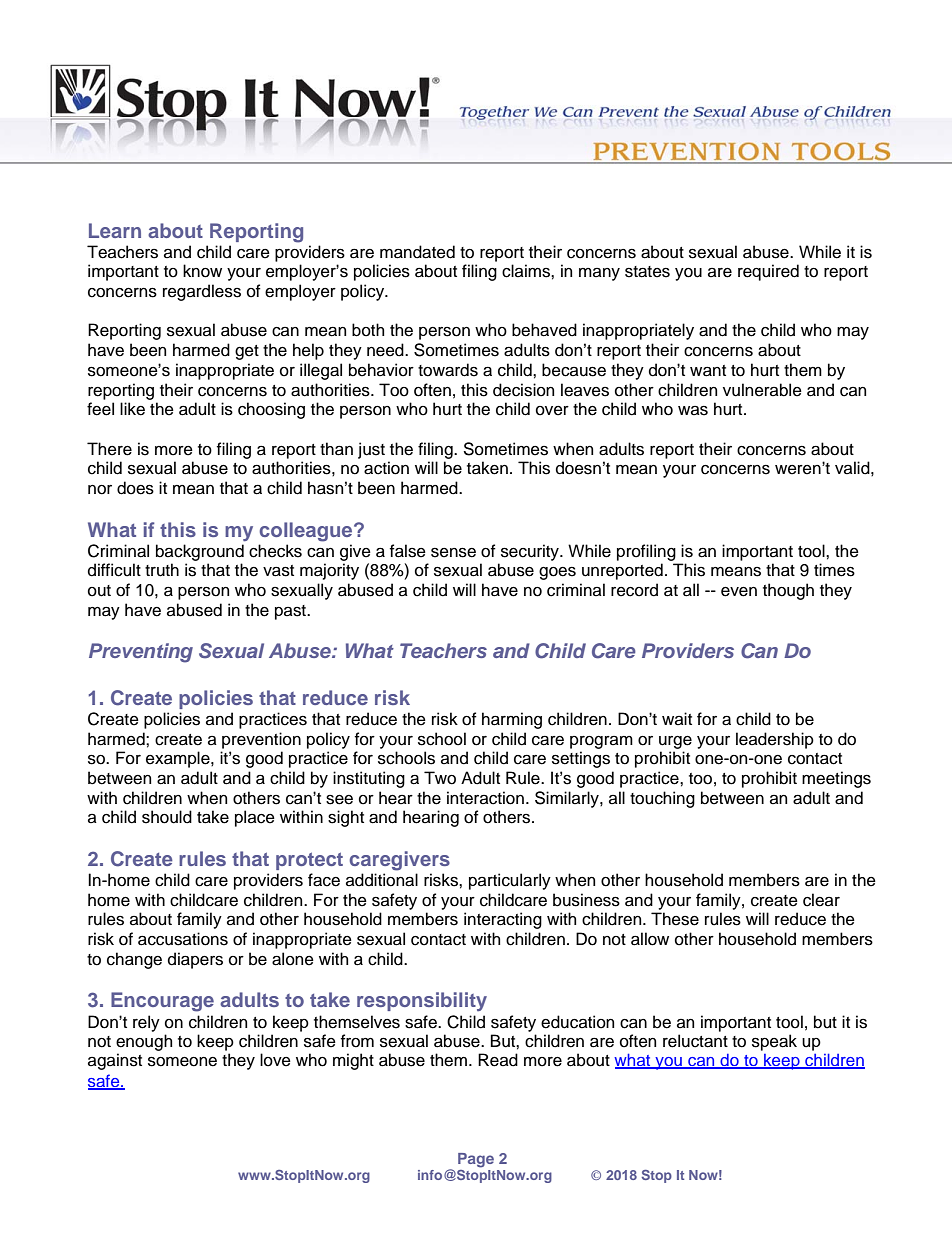 Image resolution: width=952 pixels, height=1233 pixels. I want to click on sense, so click(453, 552).
